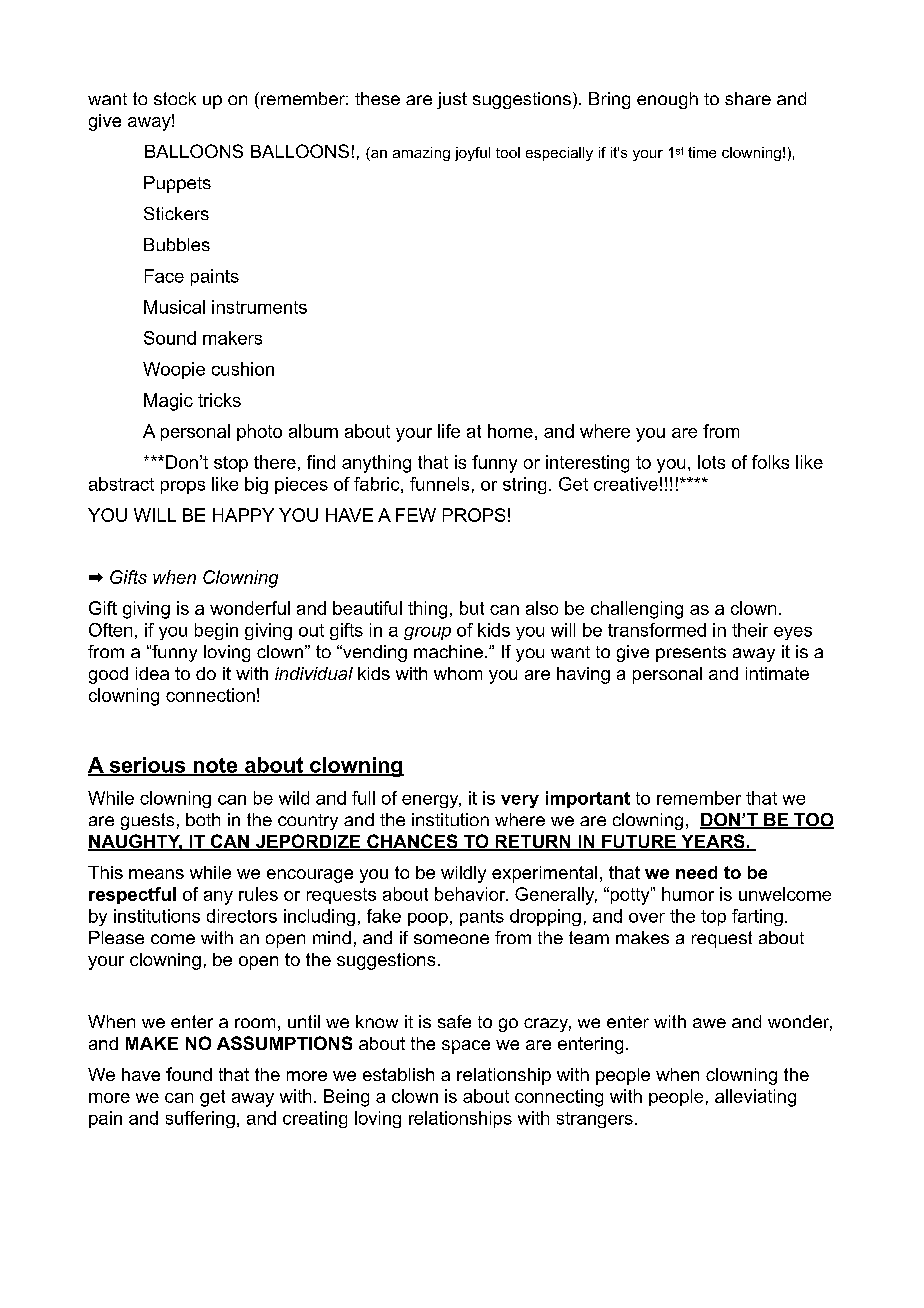 The image size is (924, 1308). I want to click on very, so click(520, 801).
